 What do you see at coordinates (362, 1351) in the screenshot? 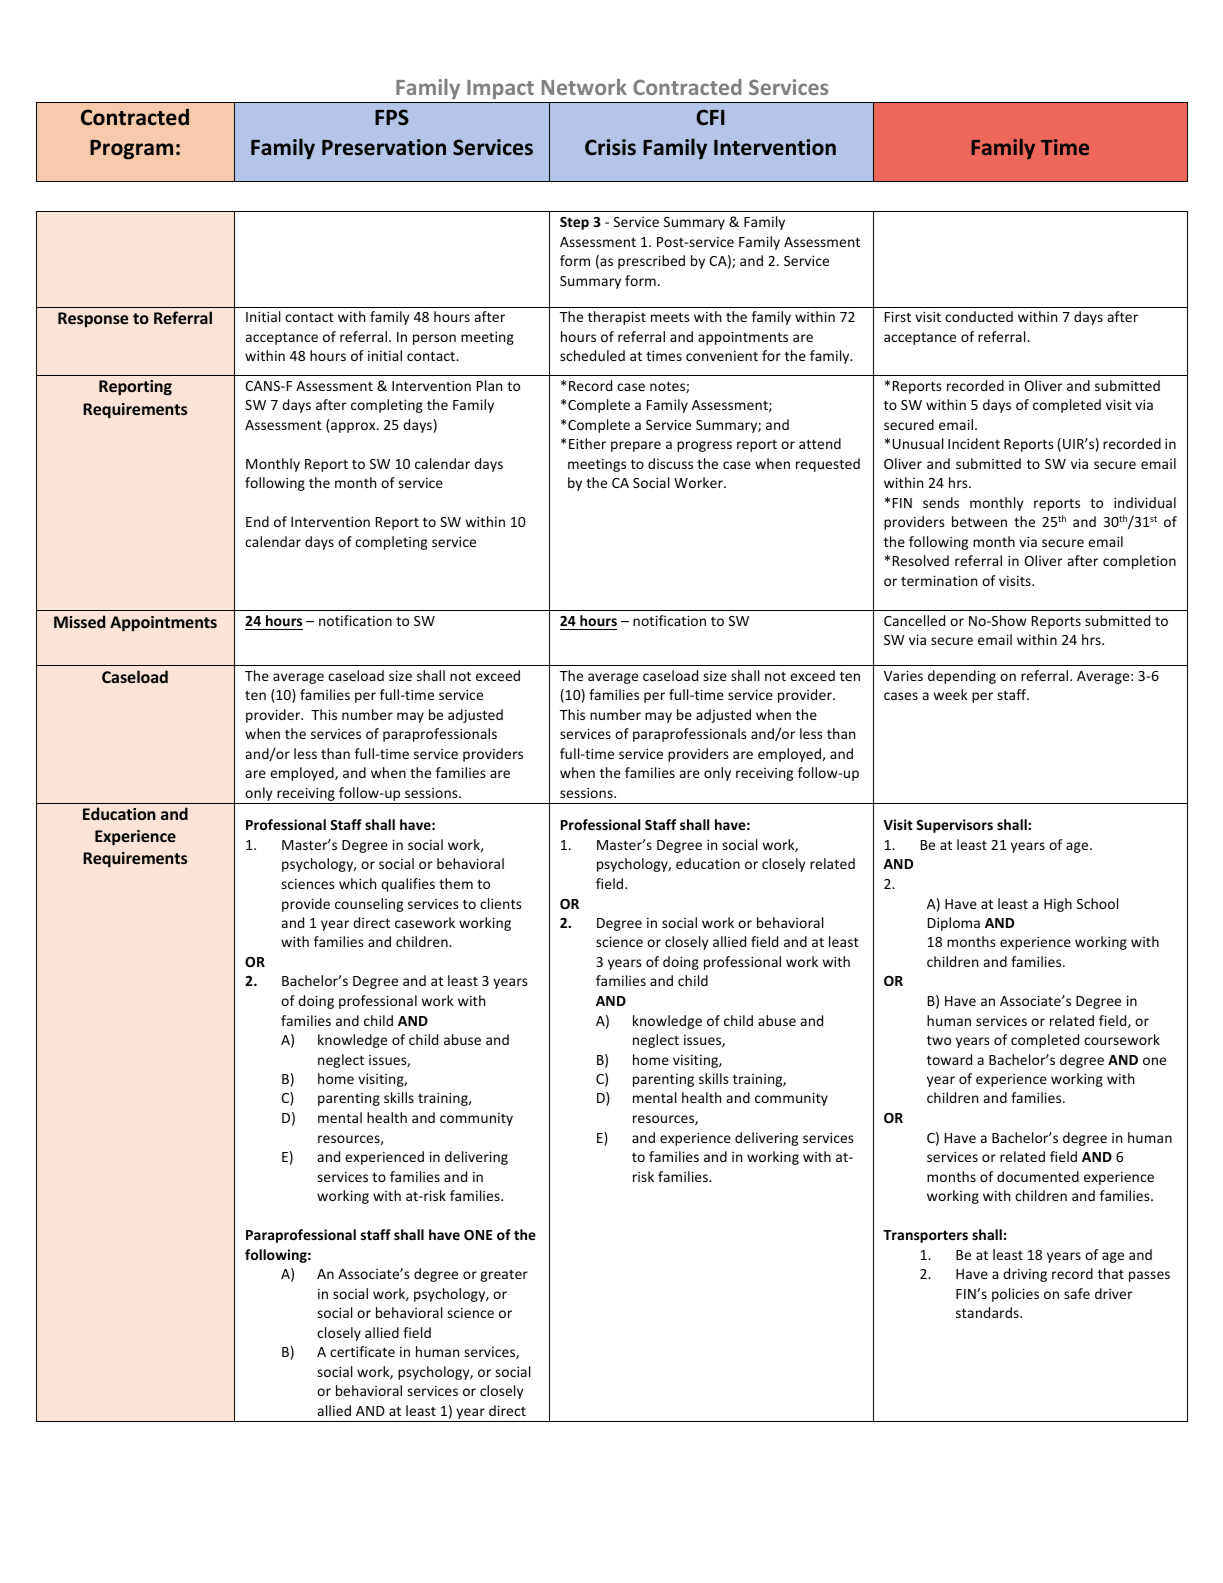
I see `certificate` at bounding box center [362, 1351].
